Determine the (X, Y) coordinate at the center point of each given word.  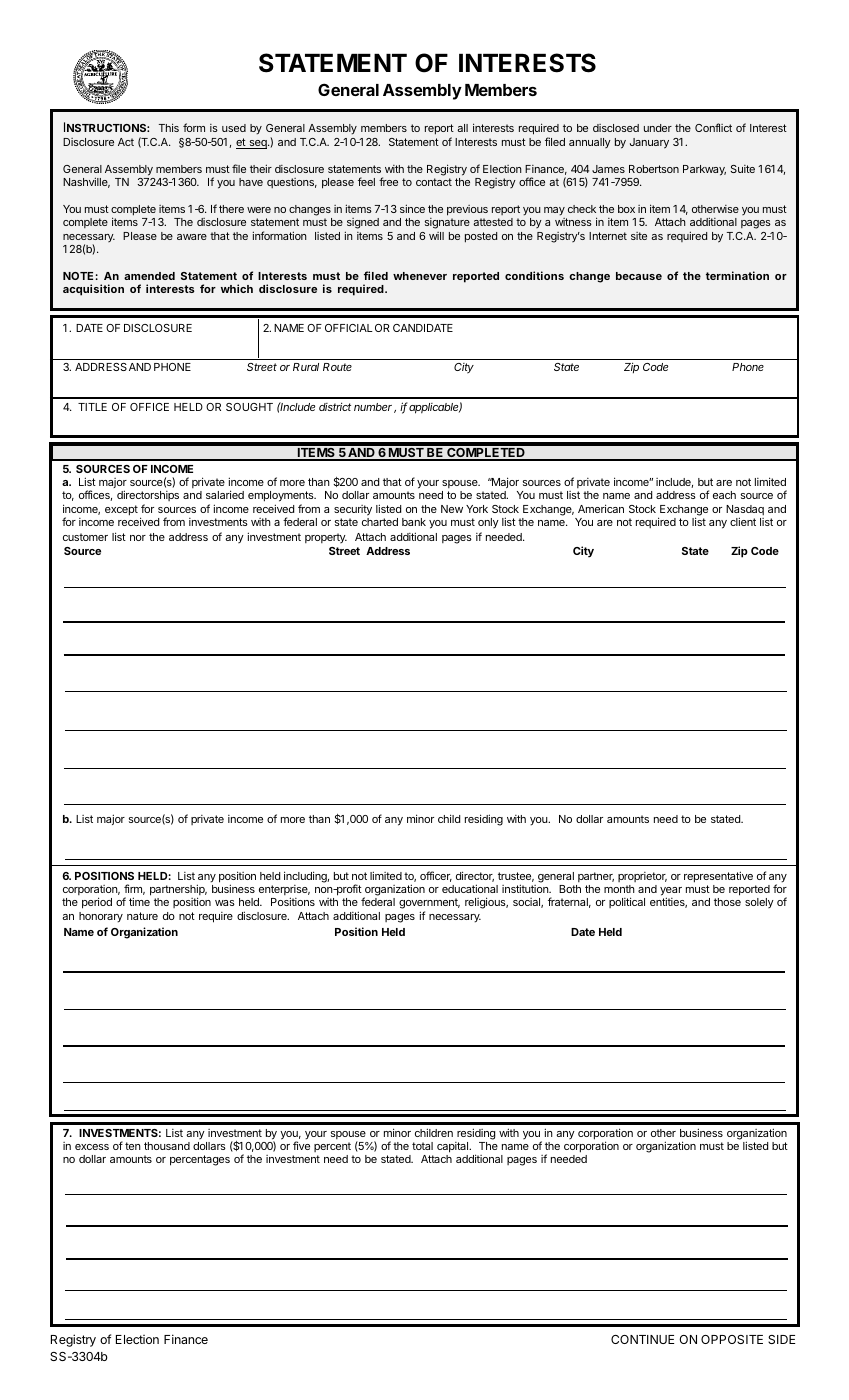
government (429, 905)
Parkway (704, 170)
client (743, 521)
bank (414, 522)
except (121, 510)
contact (434, 182)
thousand (167, 1146)
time (139, 901)
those (727, 902)
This (169, 127)
